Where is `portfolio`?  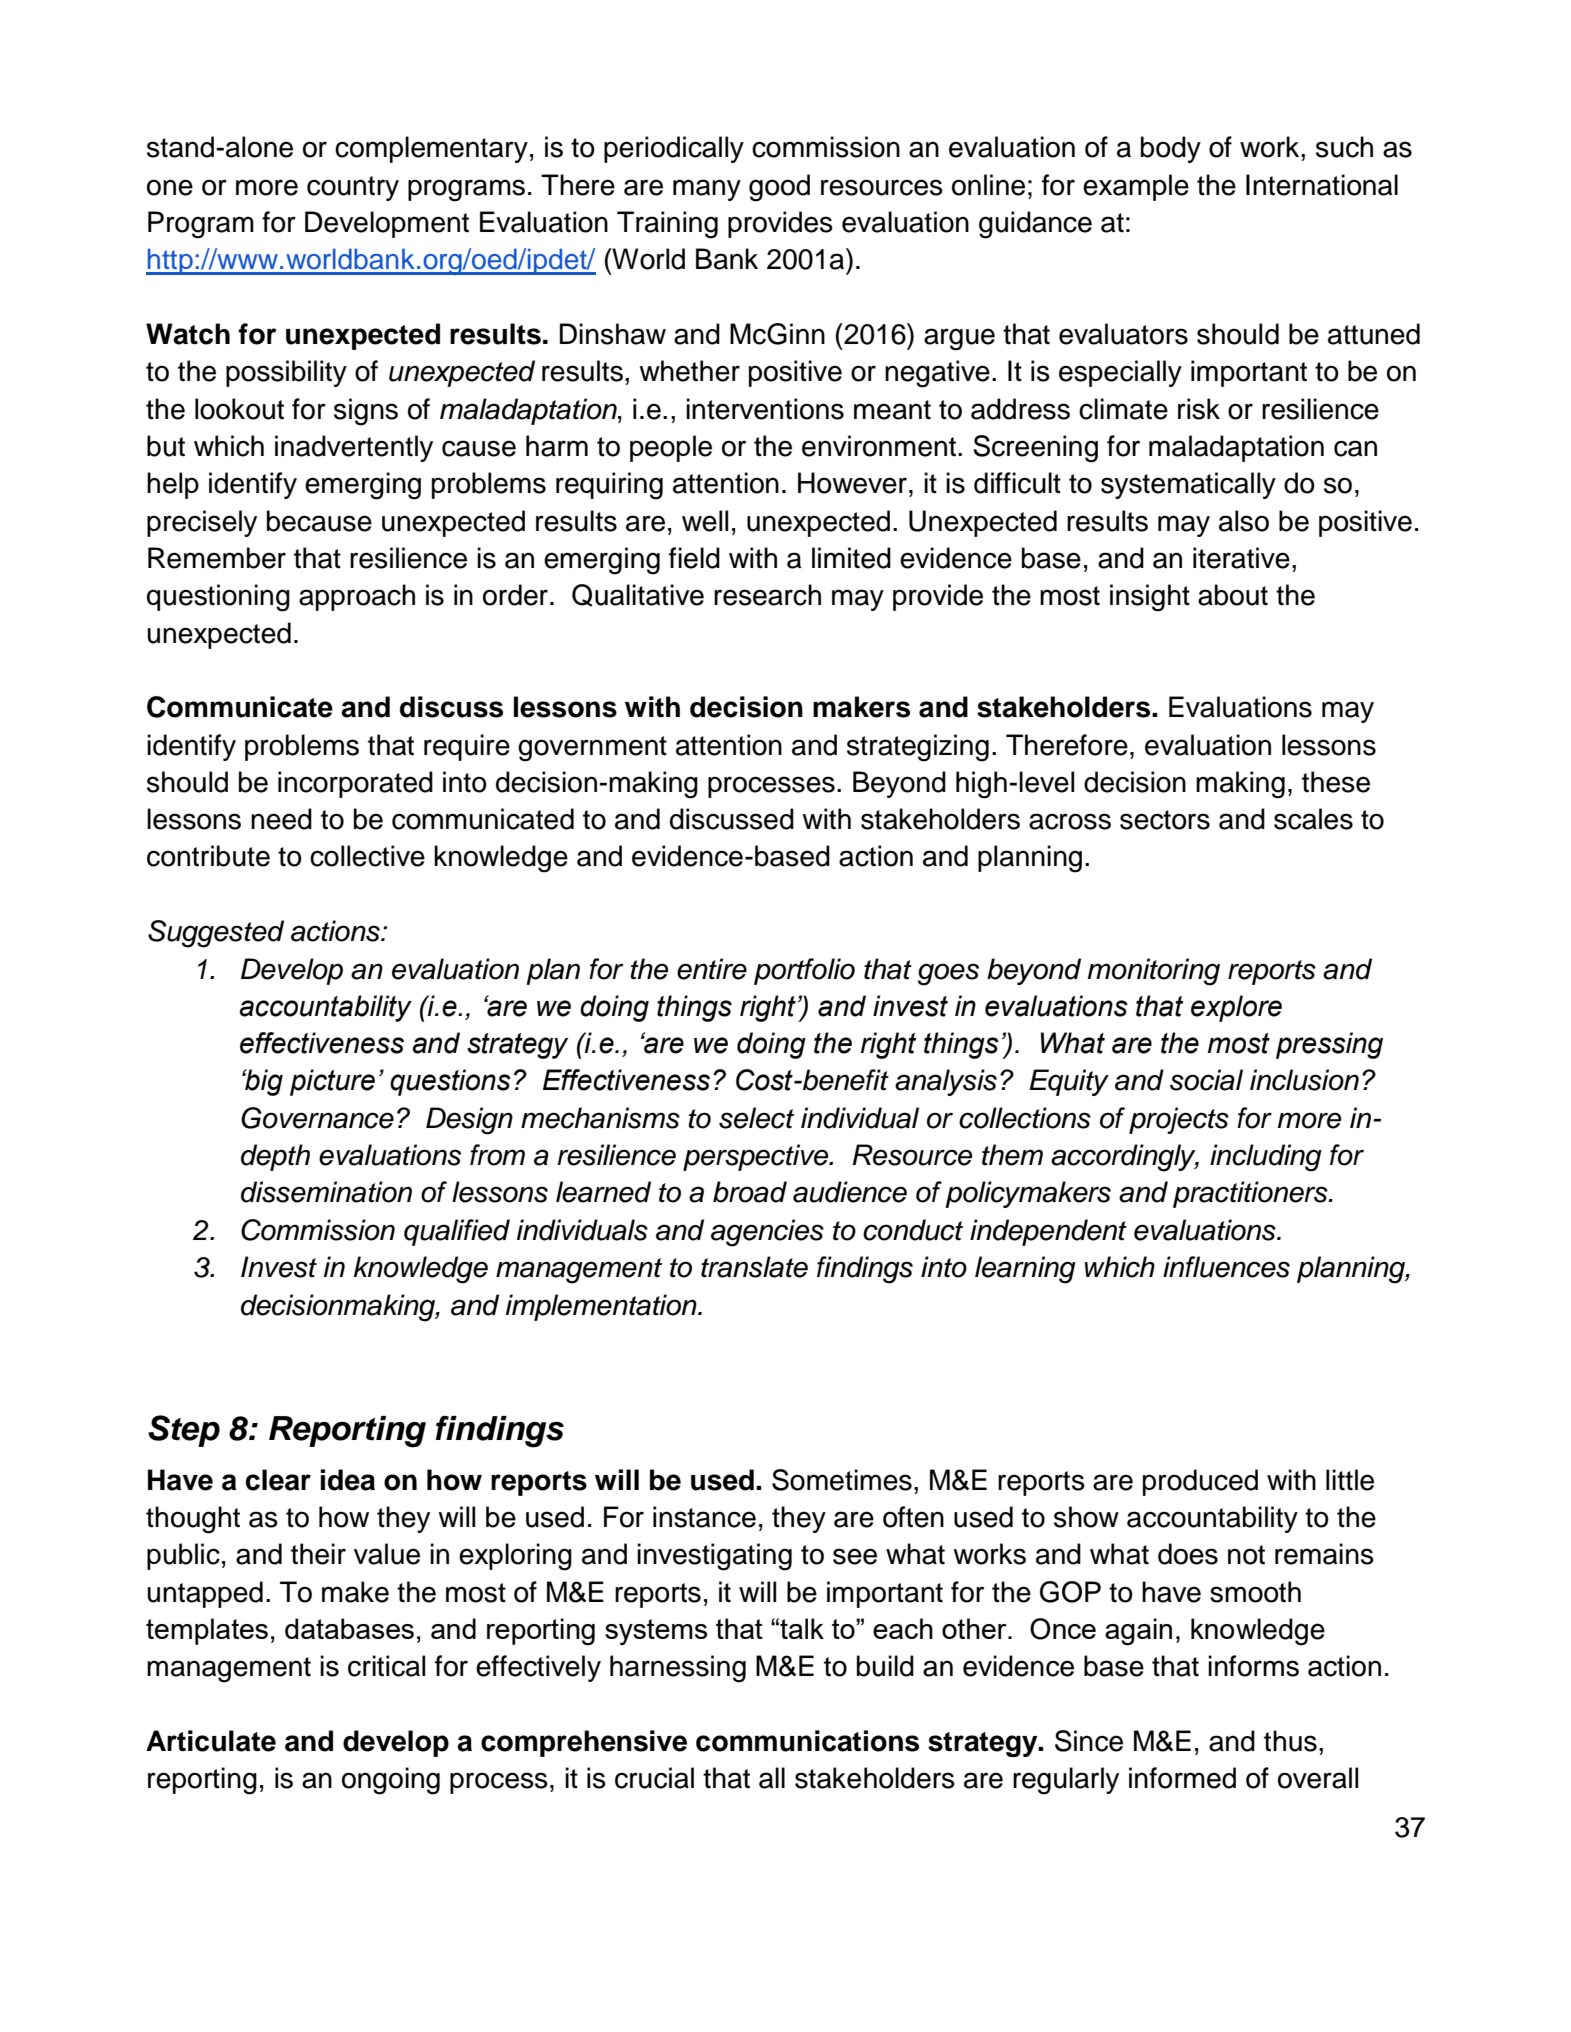
portfolio is located at coordinates (804, 971).
